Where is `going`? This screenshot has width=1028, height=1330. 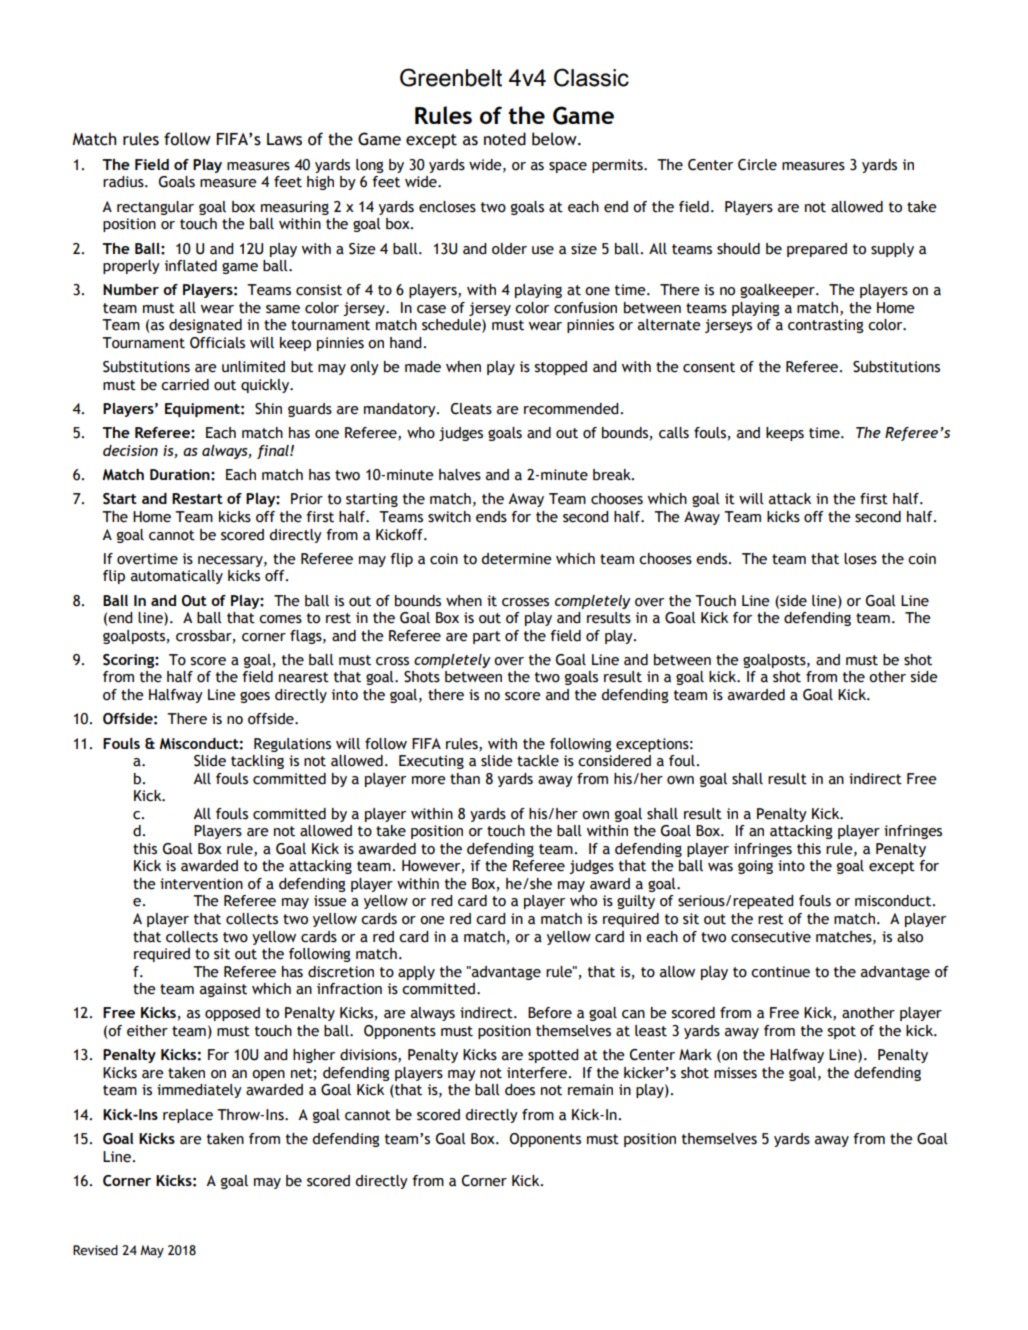
going is located at coordinates (755, 867).
